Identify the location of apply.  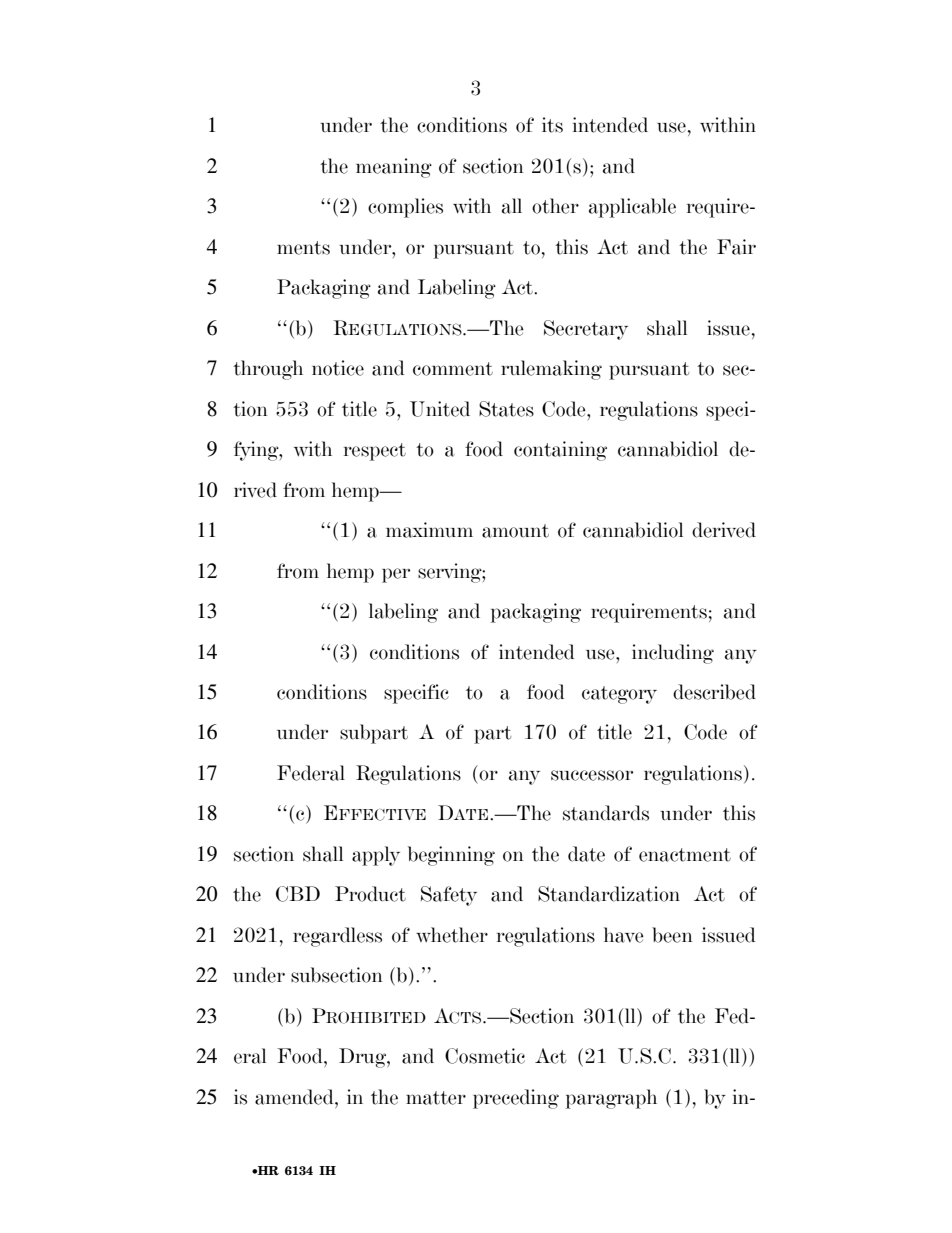
(376, 856).
